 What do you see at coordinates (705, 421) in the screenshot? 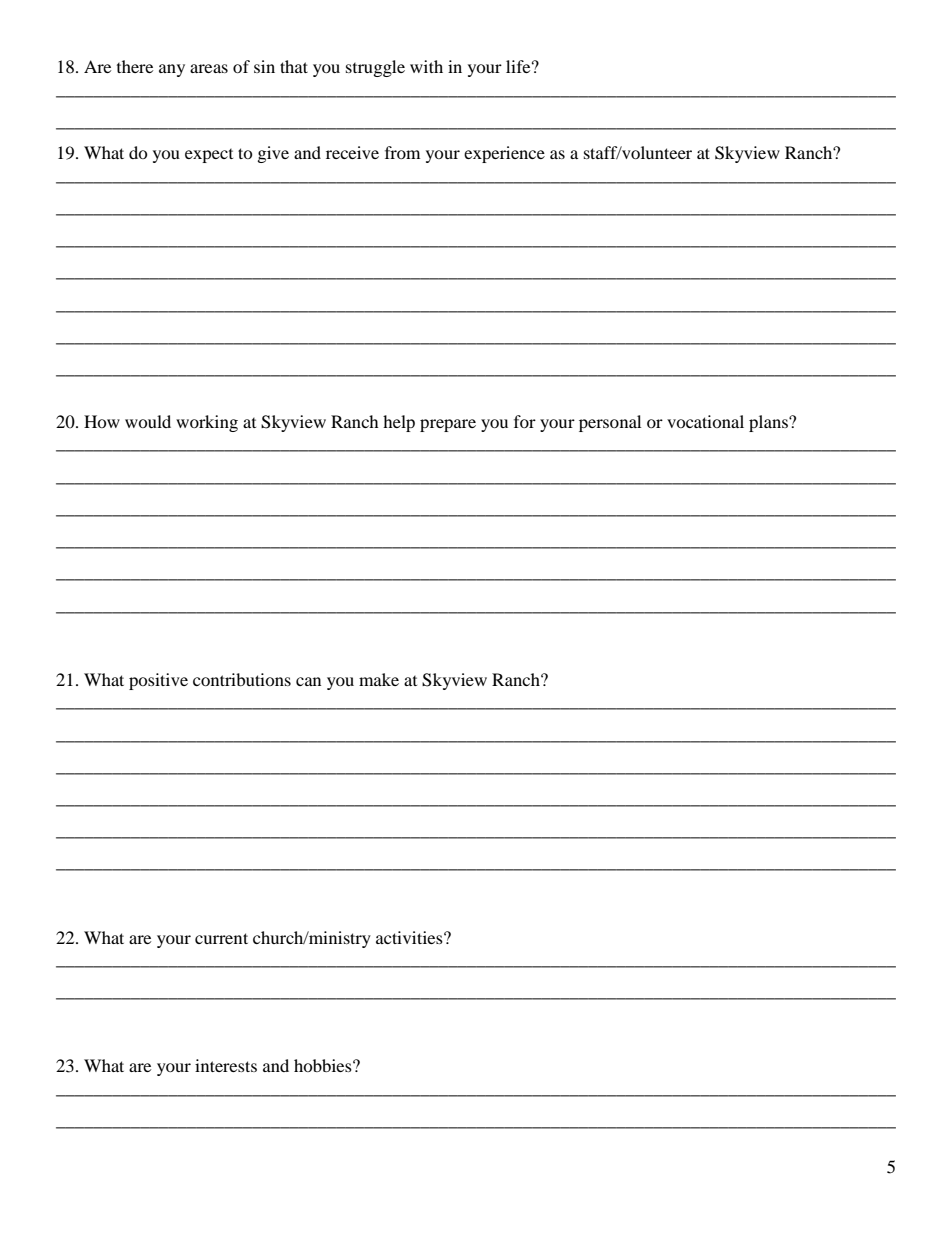
I see `vocational` at bounding box center [705, 421].
